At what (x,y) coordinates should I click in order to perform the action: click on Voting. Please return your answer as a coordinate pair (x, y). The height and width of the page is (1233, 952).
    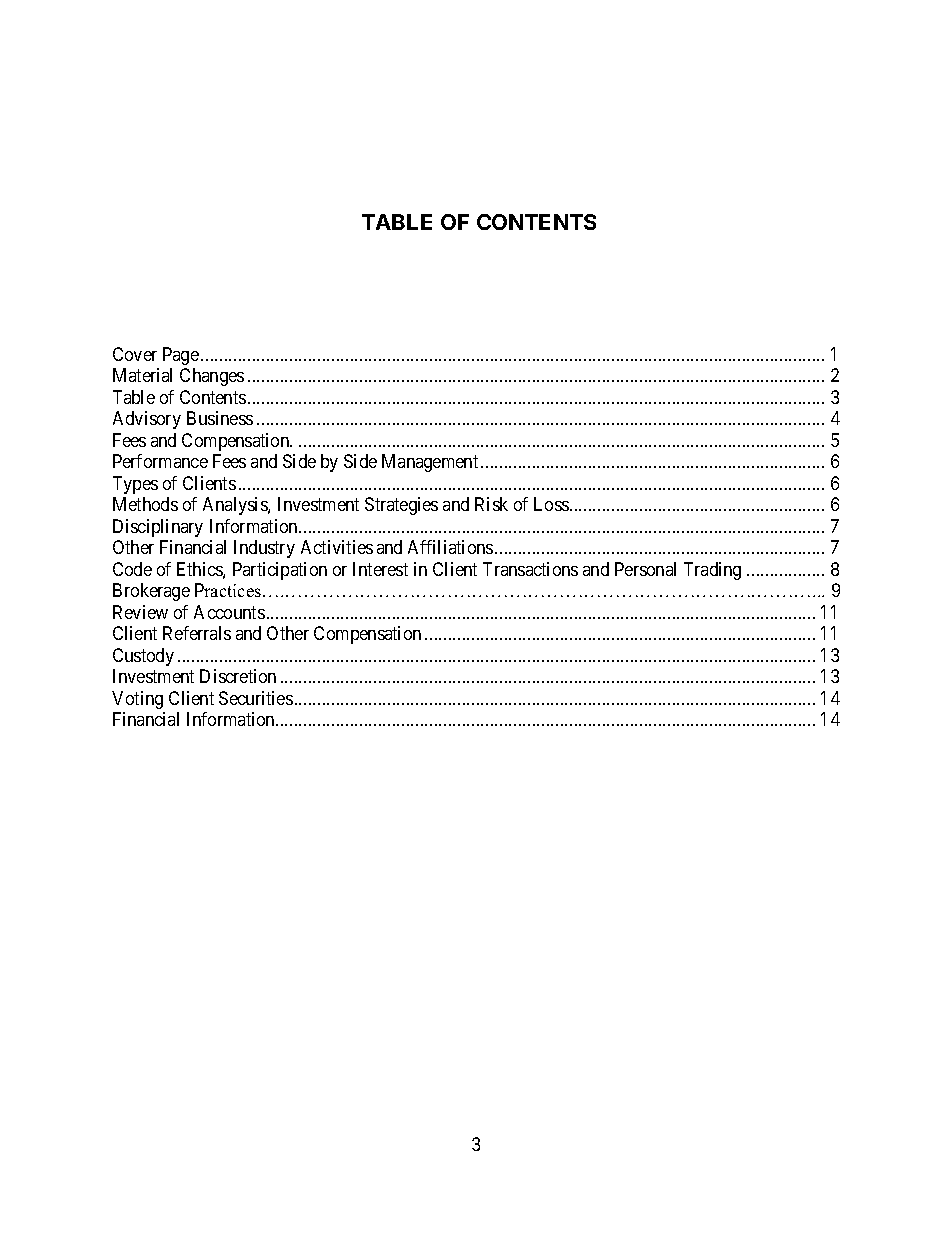
    Looking at the image, I should click on (137, 700).
